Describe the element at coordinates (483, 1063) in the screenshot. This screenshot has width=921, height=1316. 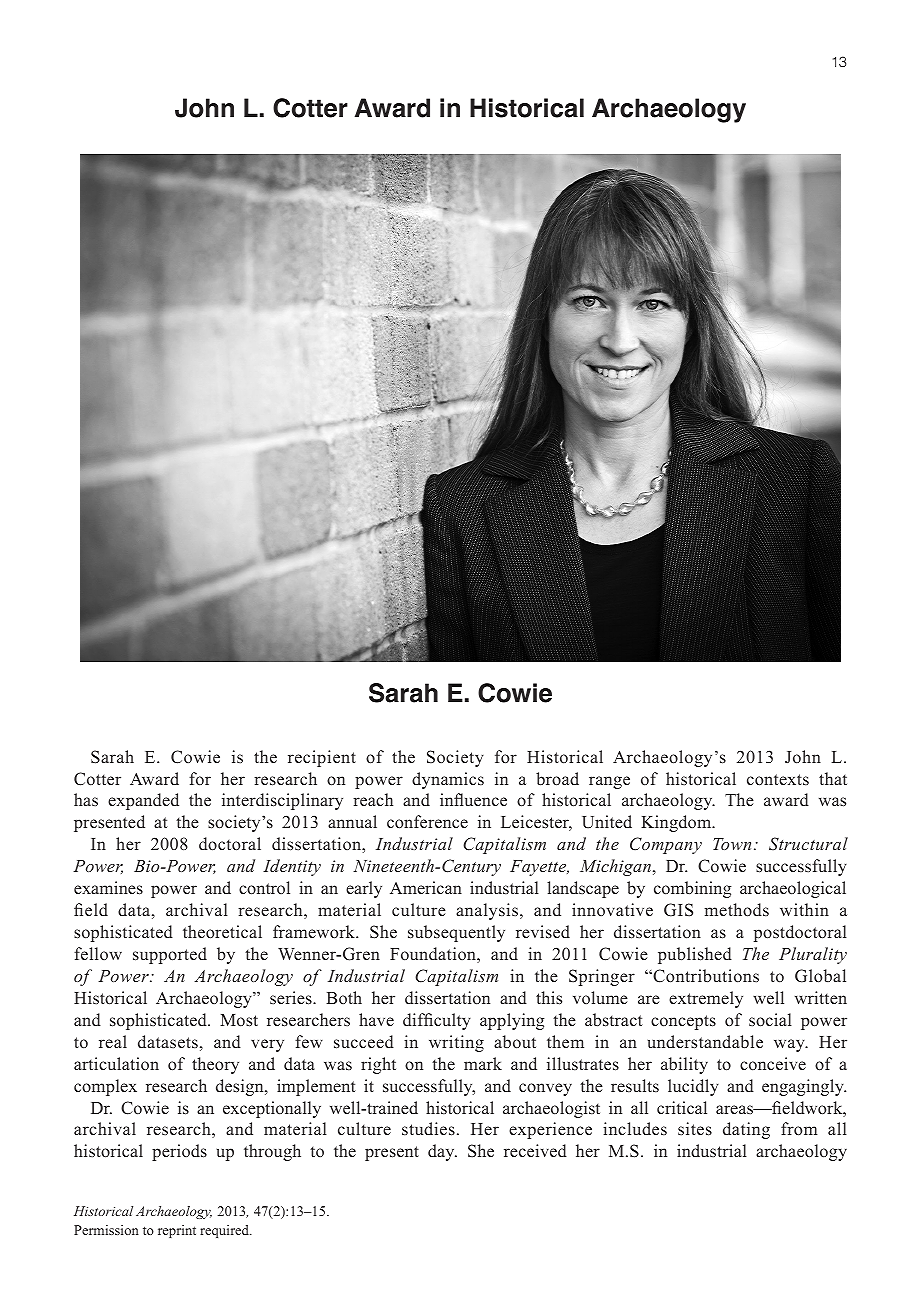
I see `mark` at that location.
